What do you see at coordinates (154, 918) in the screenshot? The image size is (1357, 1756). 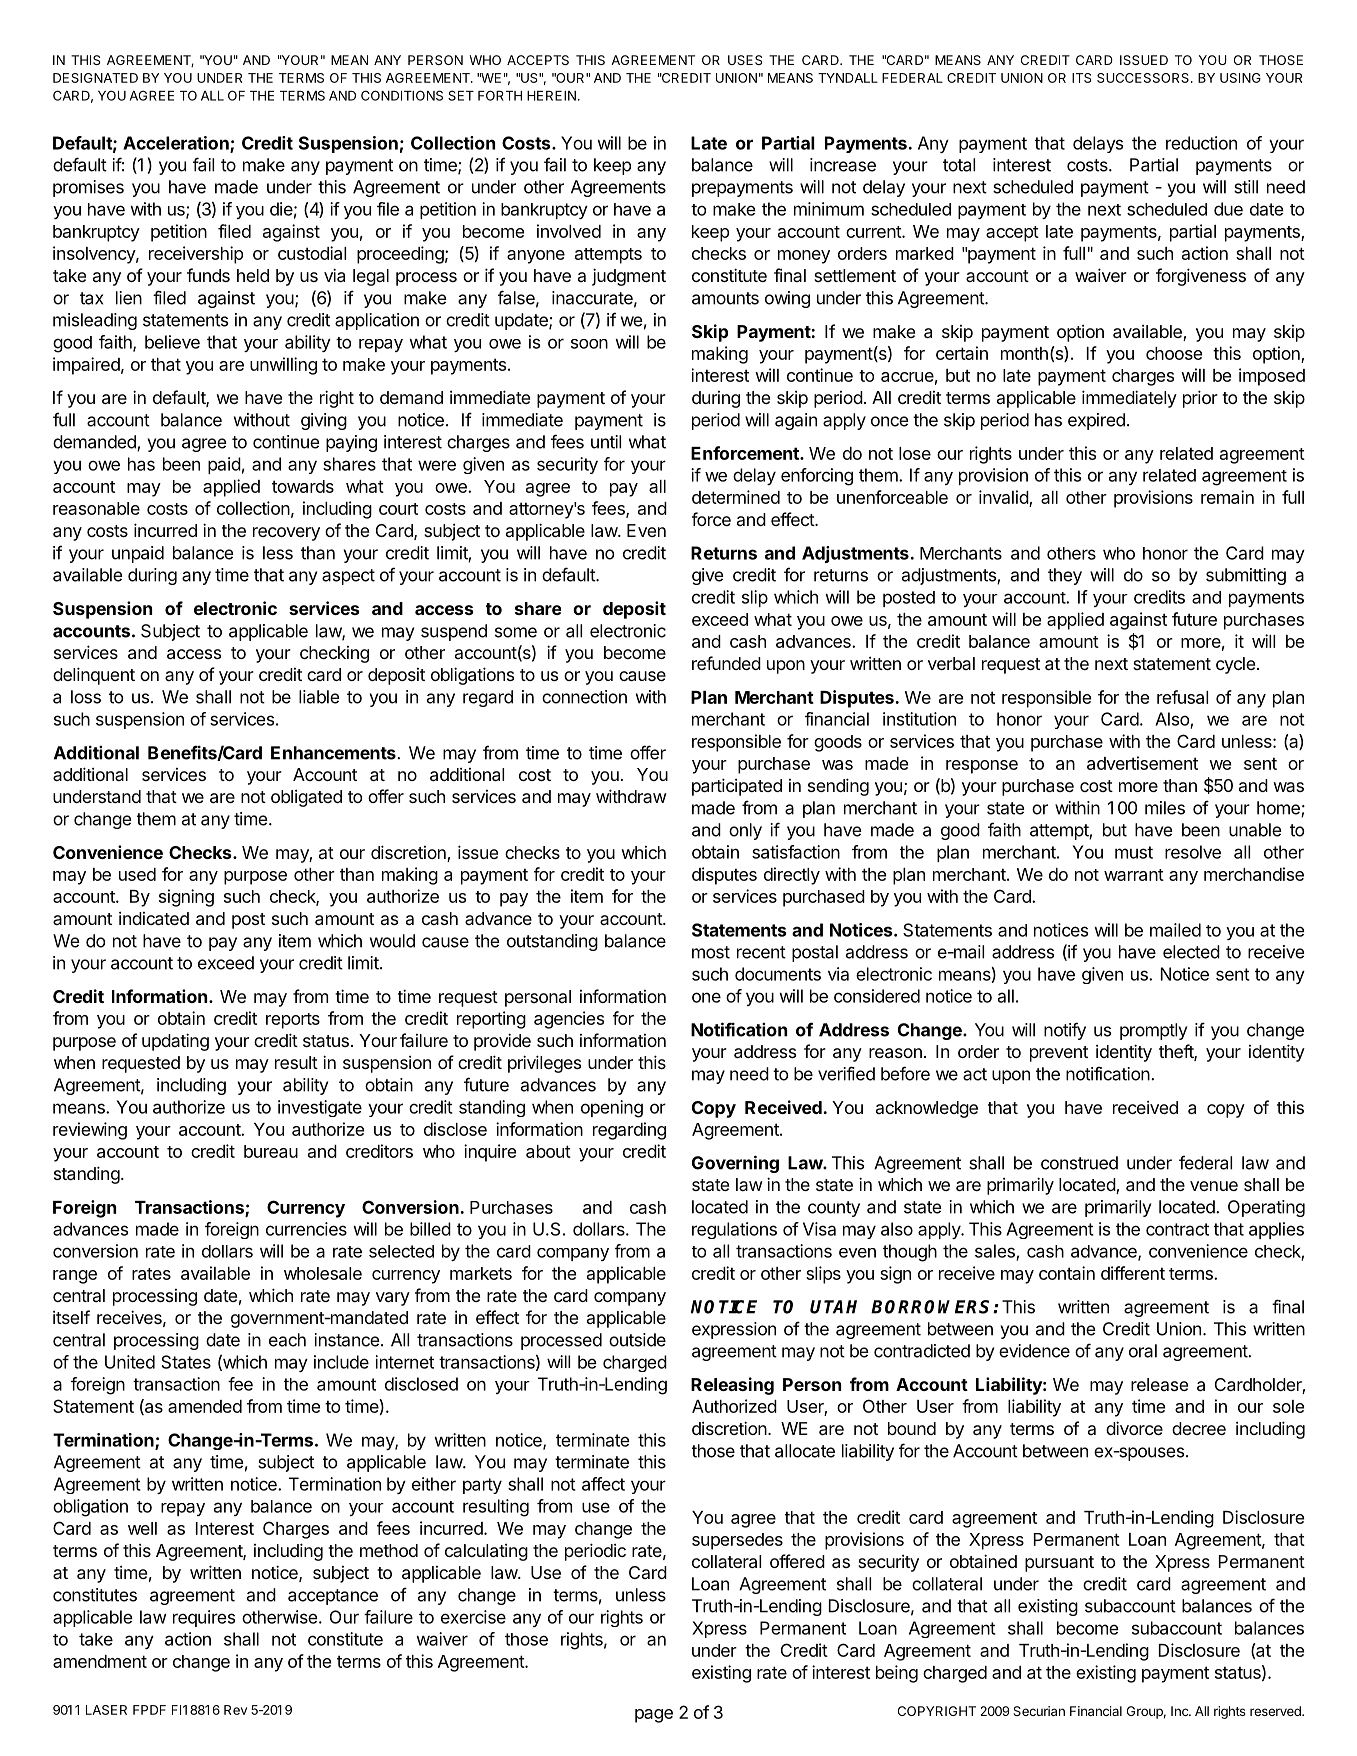 I see `indicated` at bounding box center [154, 918].
